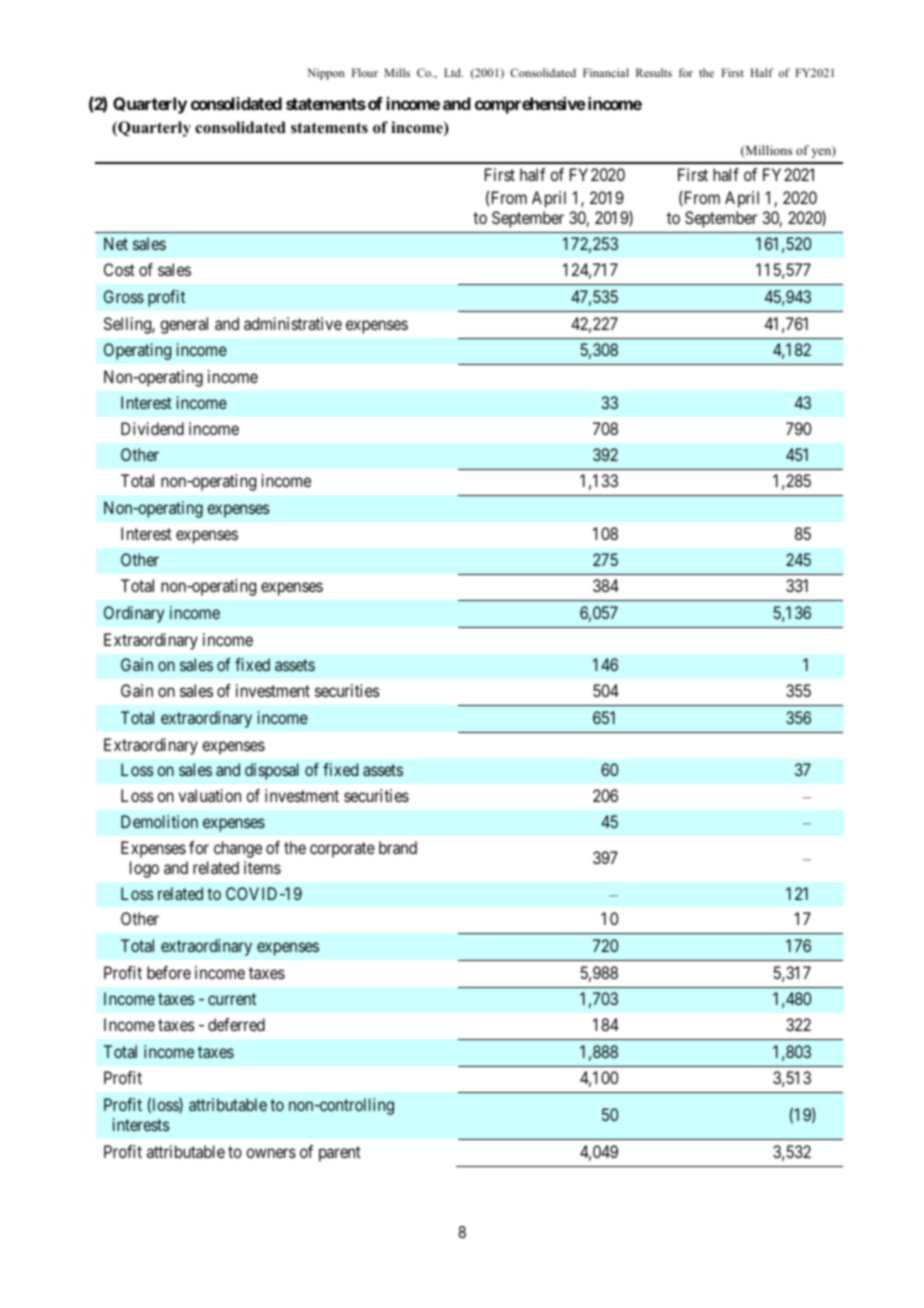  What do you see at coordinates (453, 72) in the document?
I see `Ltd` at bounding box center [453, 72].
